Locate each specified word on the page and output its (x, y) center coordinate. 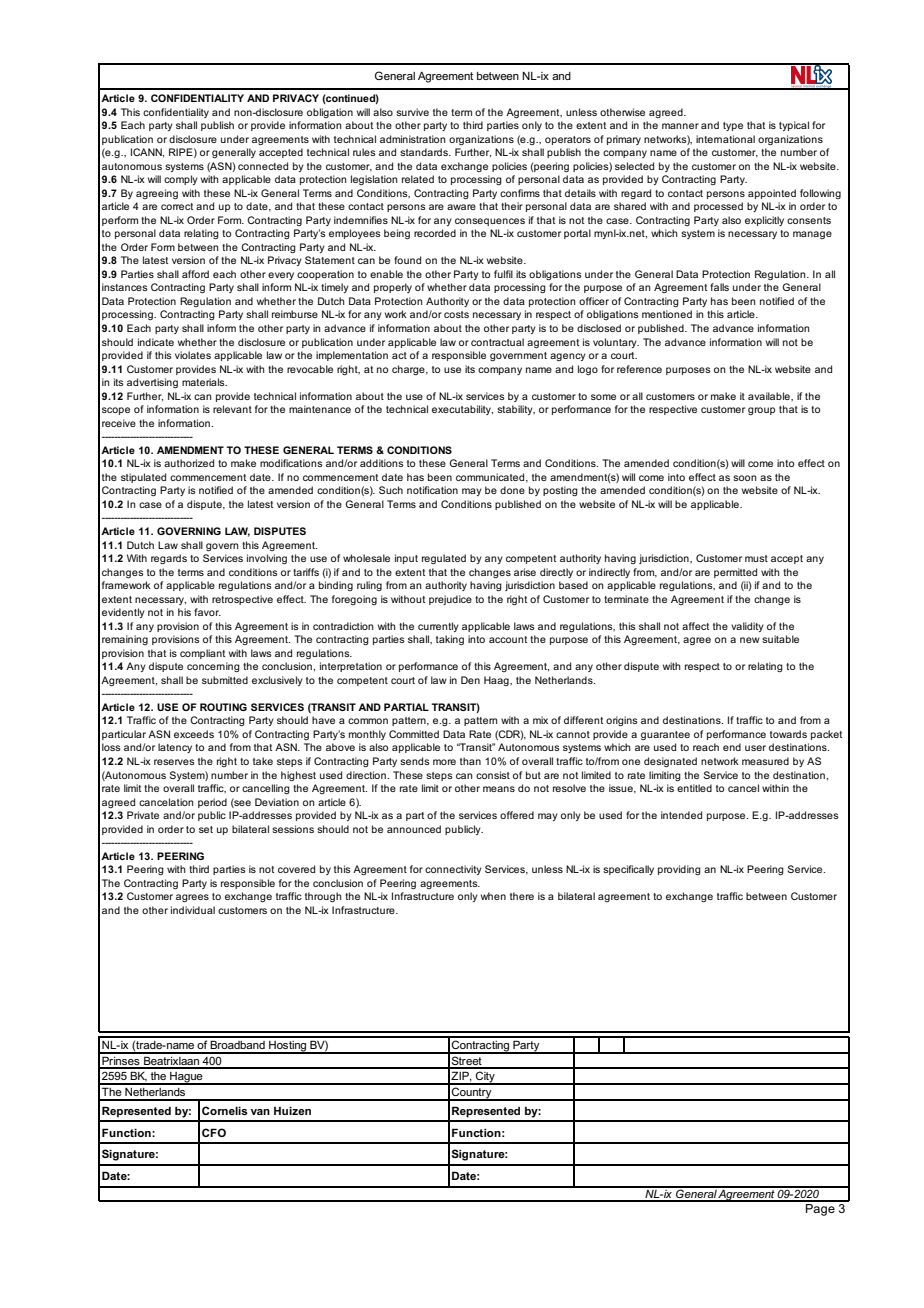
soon (744, 478)
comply (181, 180)
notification (432, 490)
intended (681, 815)
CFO (214, 1132)
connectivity (453, 870)
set (206, 829)
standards (425, 152)
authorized (189, 463)
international (725, 139)
